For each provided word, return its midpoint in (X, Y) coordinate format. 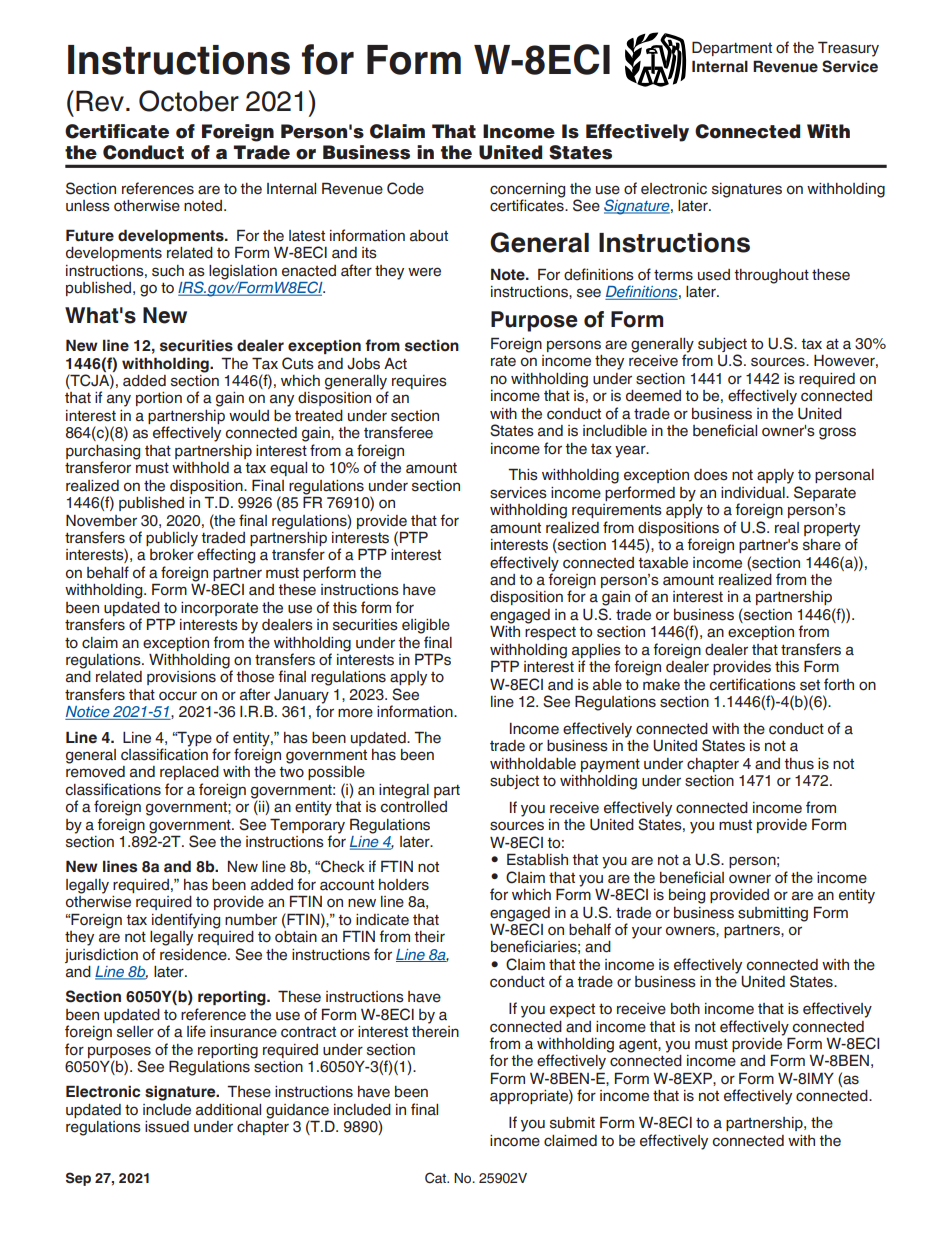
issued (167, 1127)
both (685, 1009)
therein (435, 1030)
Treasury (848, 49)
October (189, 101)
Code (405, 188)
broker (172, 555)
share (822, 545)
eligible (426, 626)
